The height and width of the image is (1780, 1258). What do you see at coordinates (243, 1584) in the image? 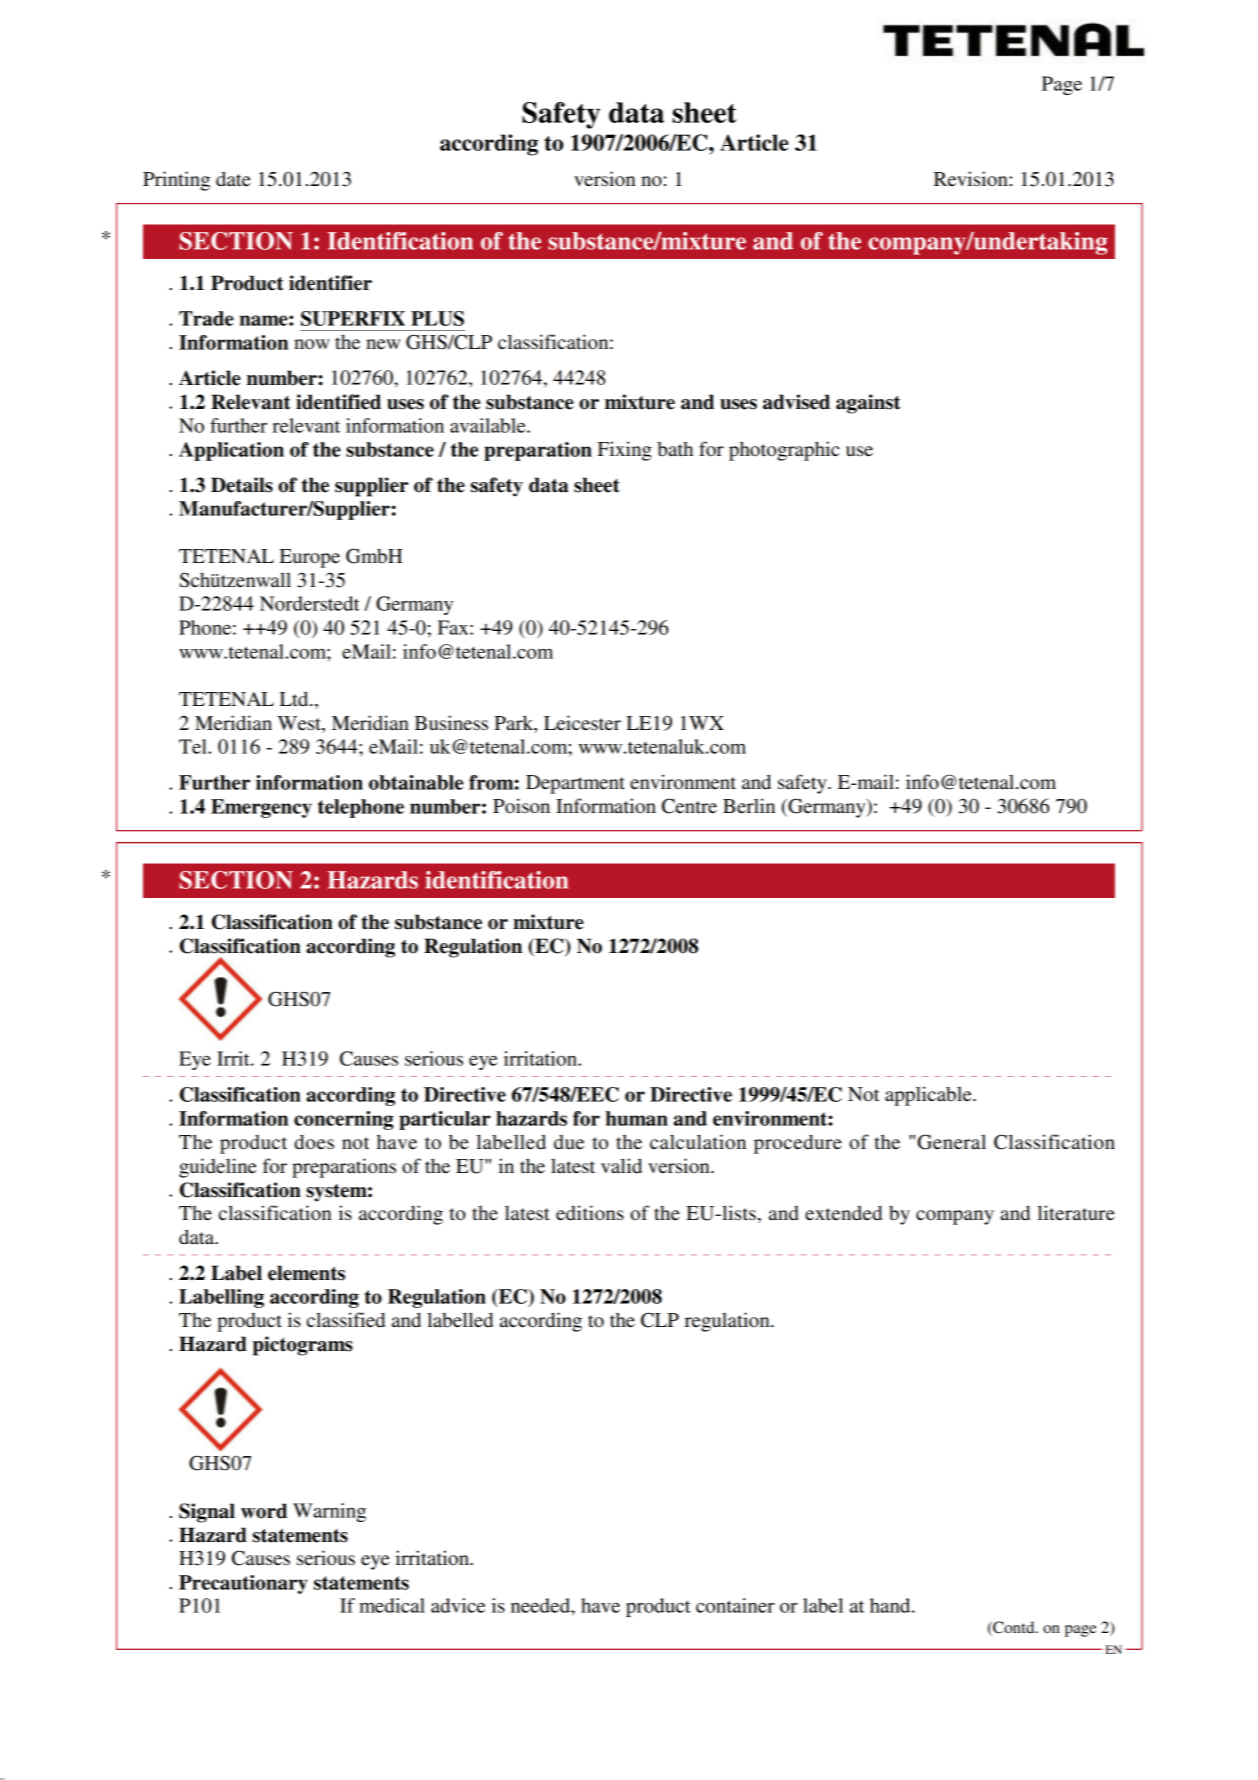
I see `Precautionary` at bounding box center [243, 1584].
